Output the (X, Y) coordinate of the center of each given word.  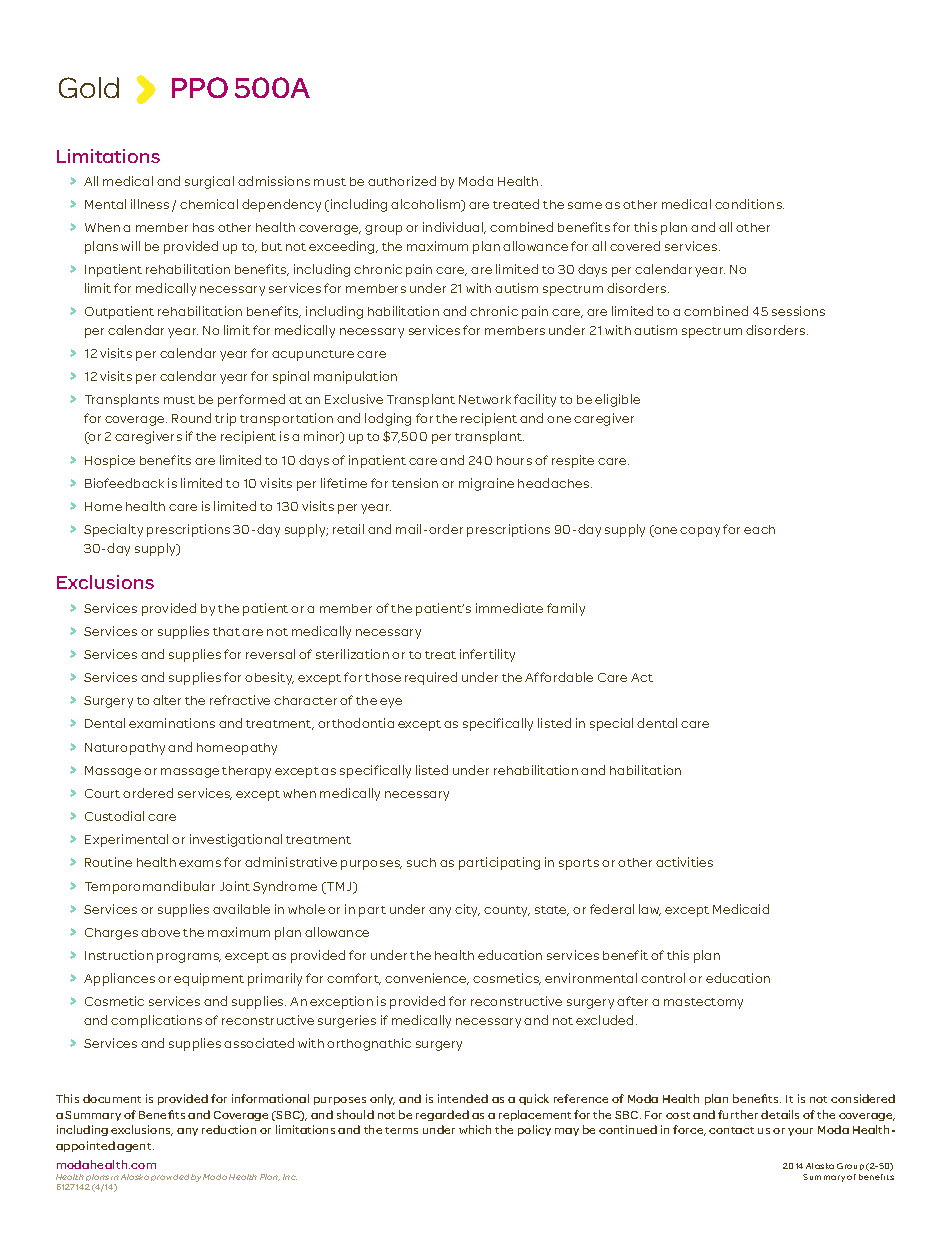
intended (463, 1098)
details (780, 1114)
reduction (229, 1129)
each (759, 529)
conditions (749, 204)
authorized (402, 181)
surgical (209, 182)
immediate (509, 608)
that (226, 631)
